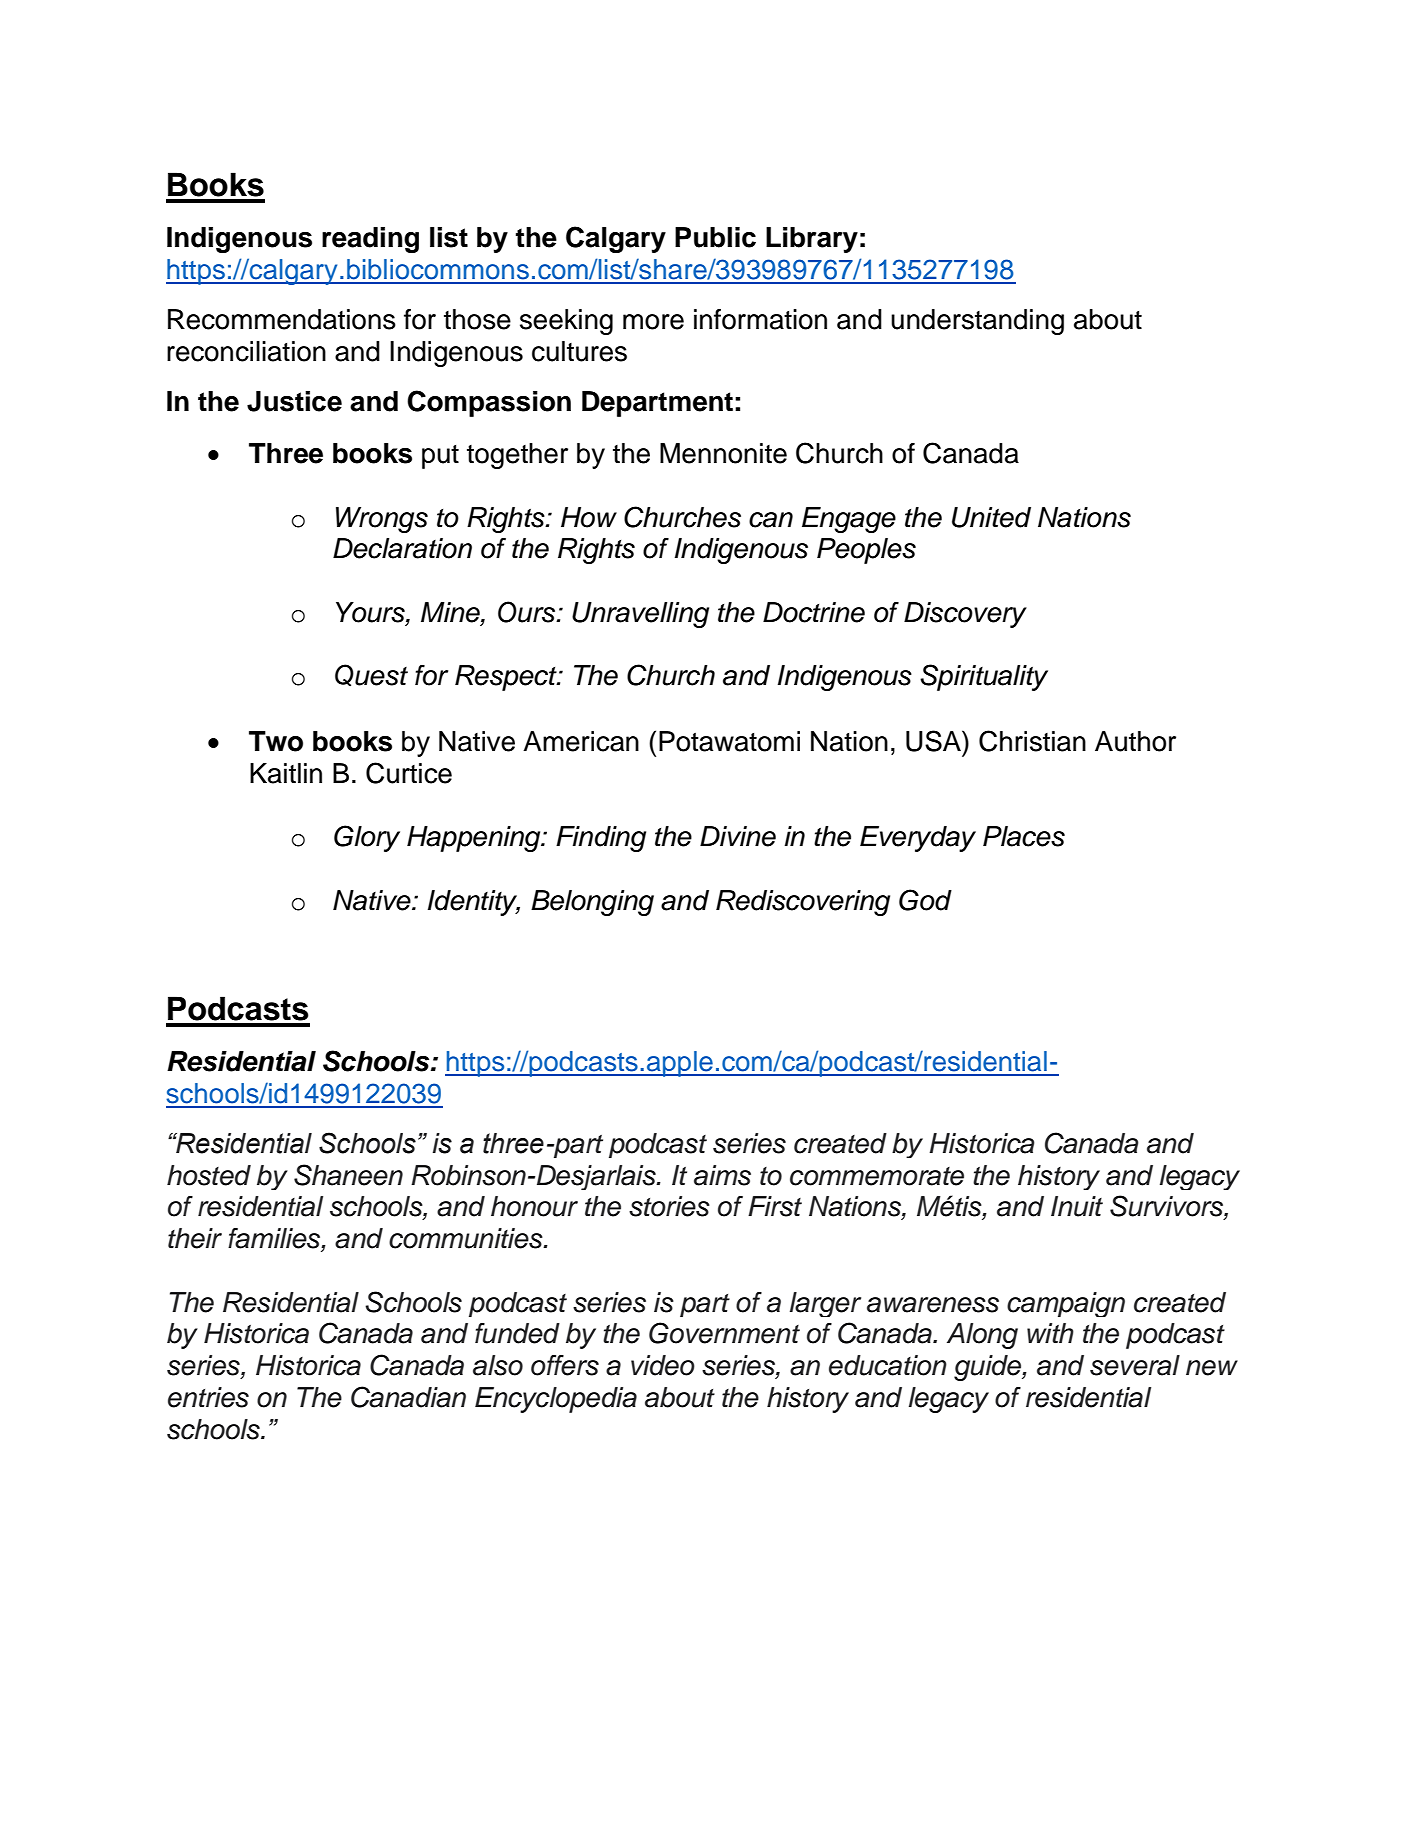  I want to click on aims, so click(722, 1175).
